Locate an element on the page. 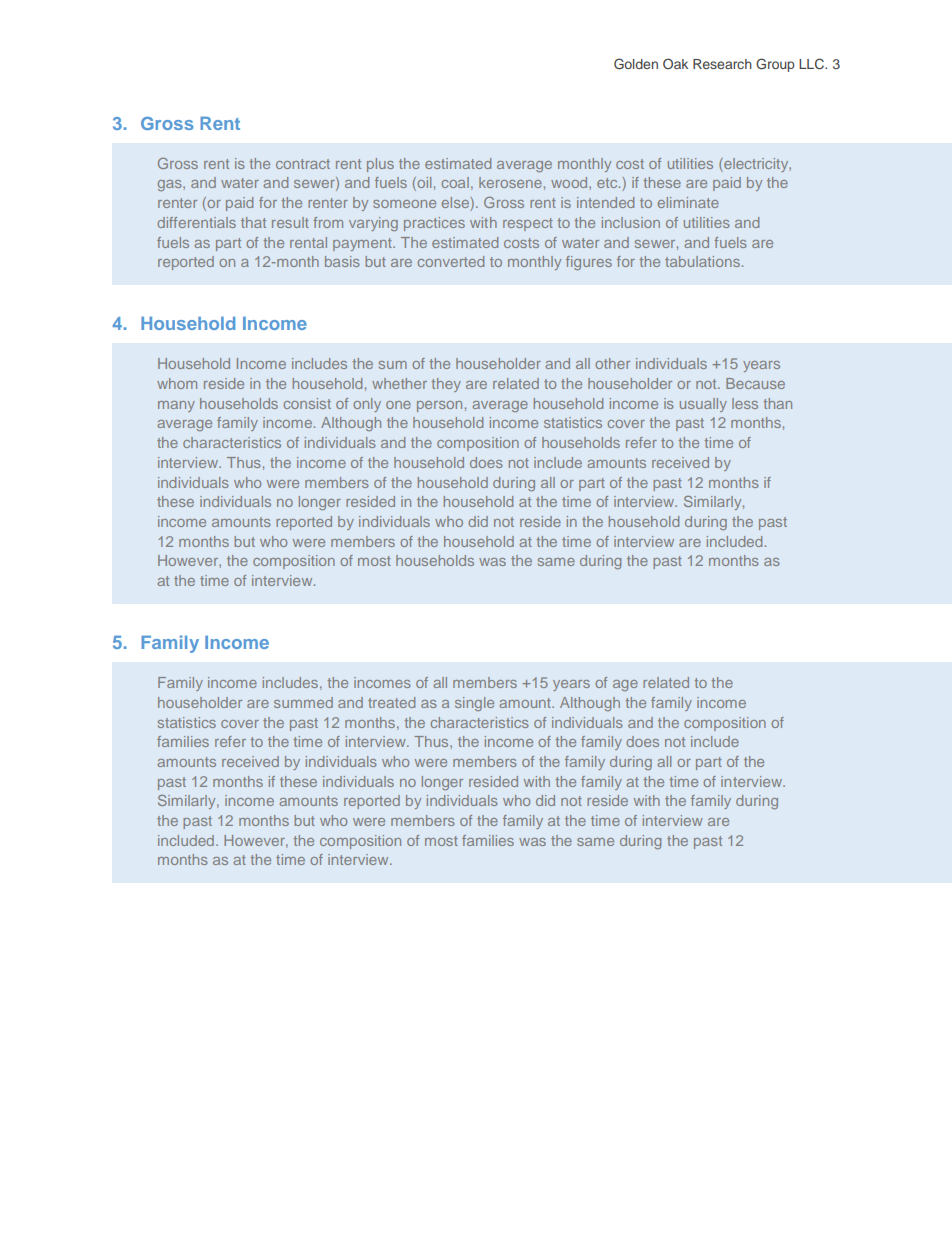 The height and width of the page is (1233, 952). summed is located at coordinates (303, 702).
